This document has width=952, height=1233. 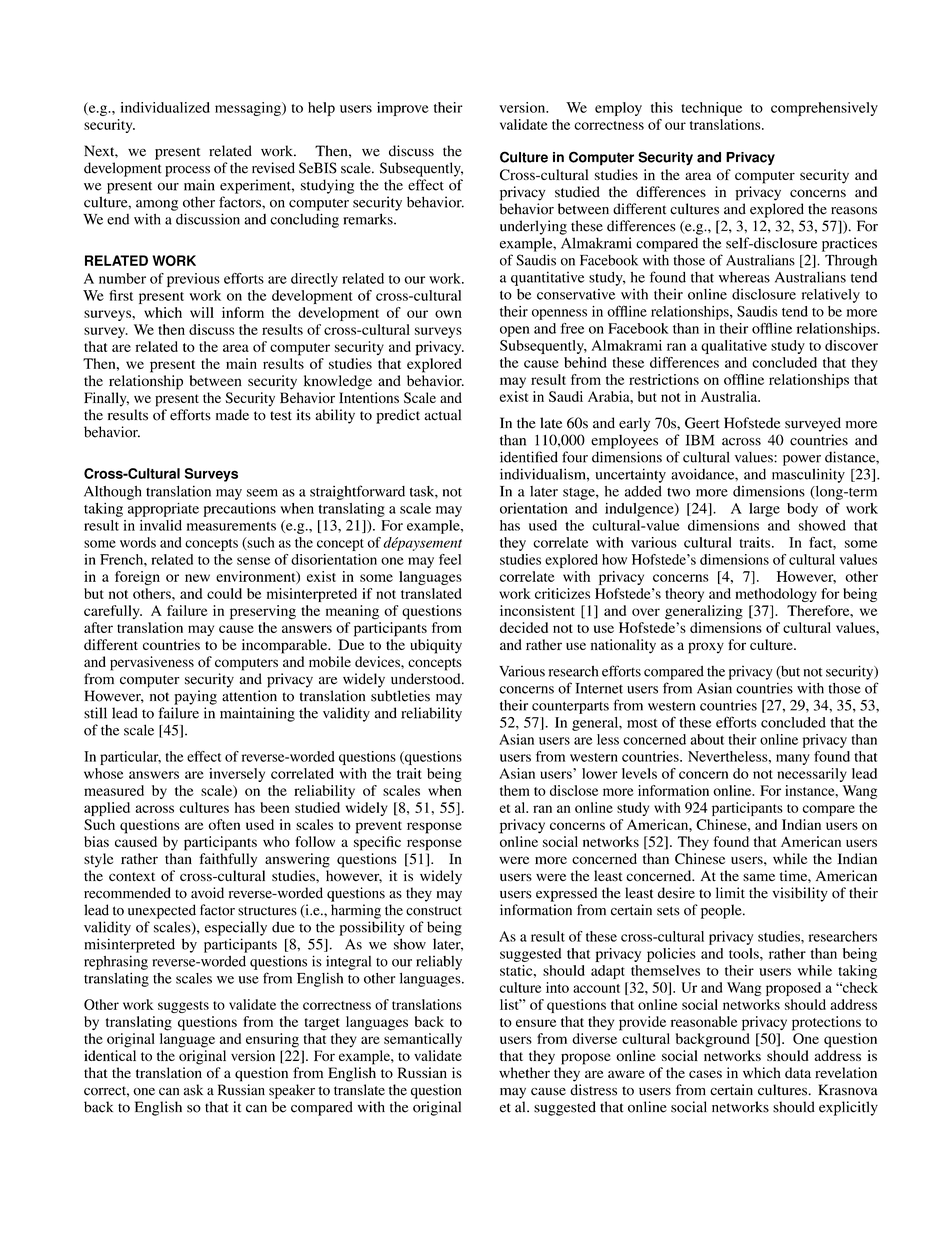 I want to click on about, so click(x=707, y=739).
